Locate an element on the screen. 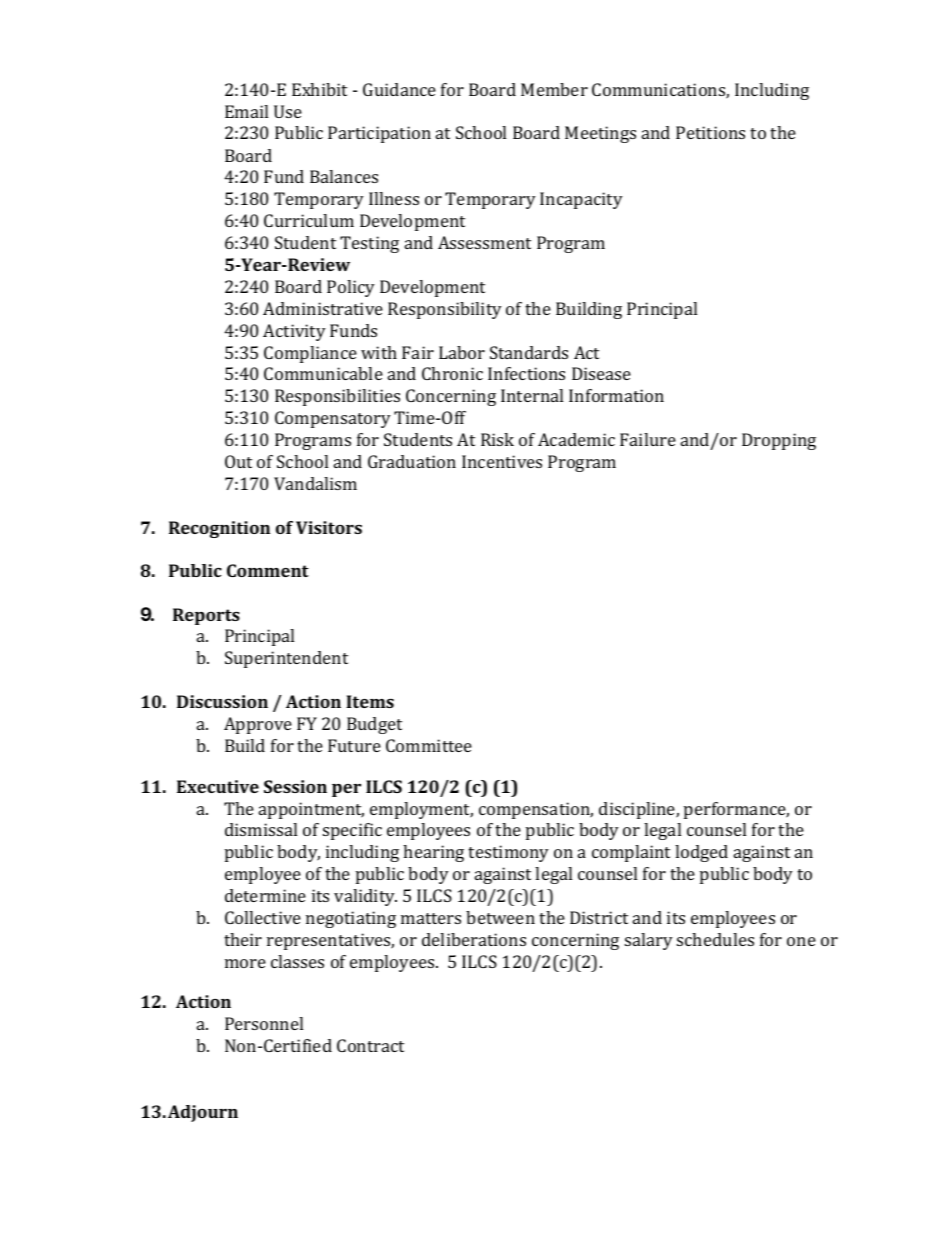  Dropping is located at coordinates (779, 441).
